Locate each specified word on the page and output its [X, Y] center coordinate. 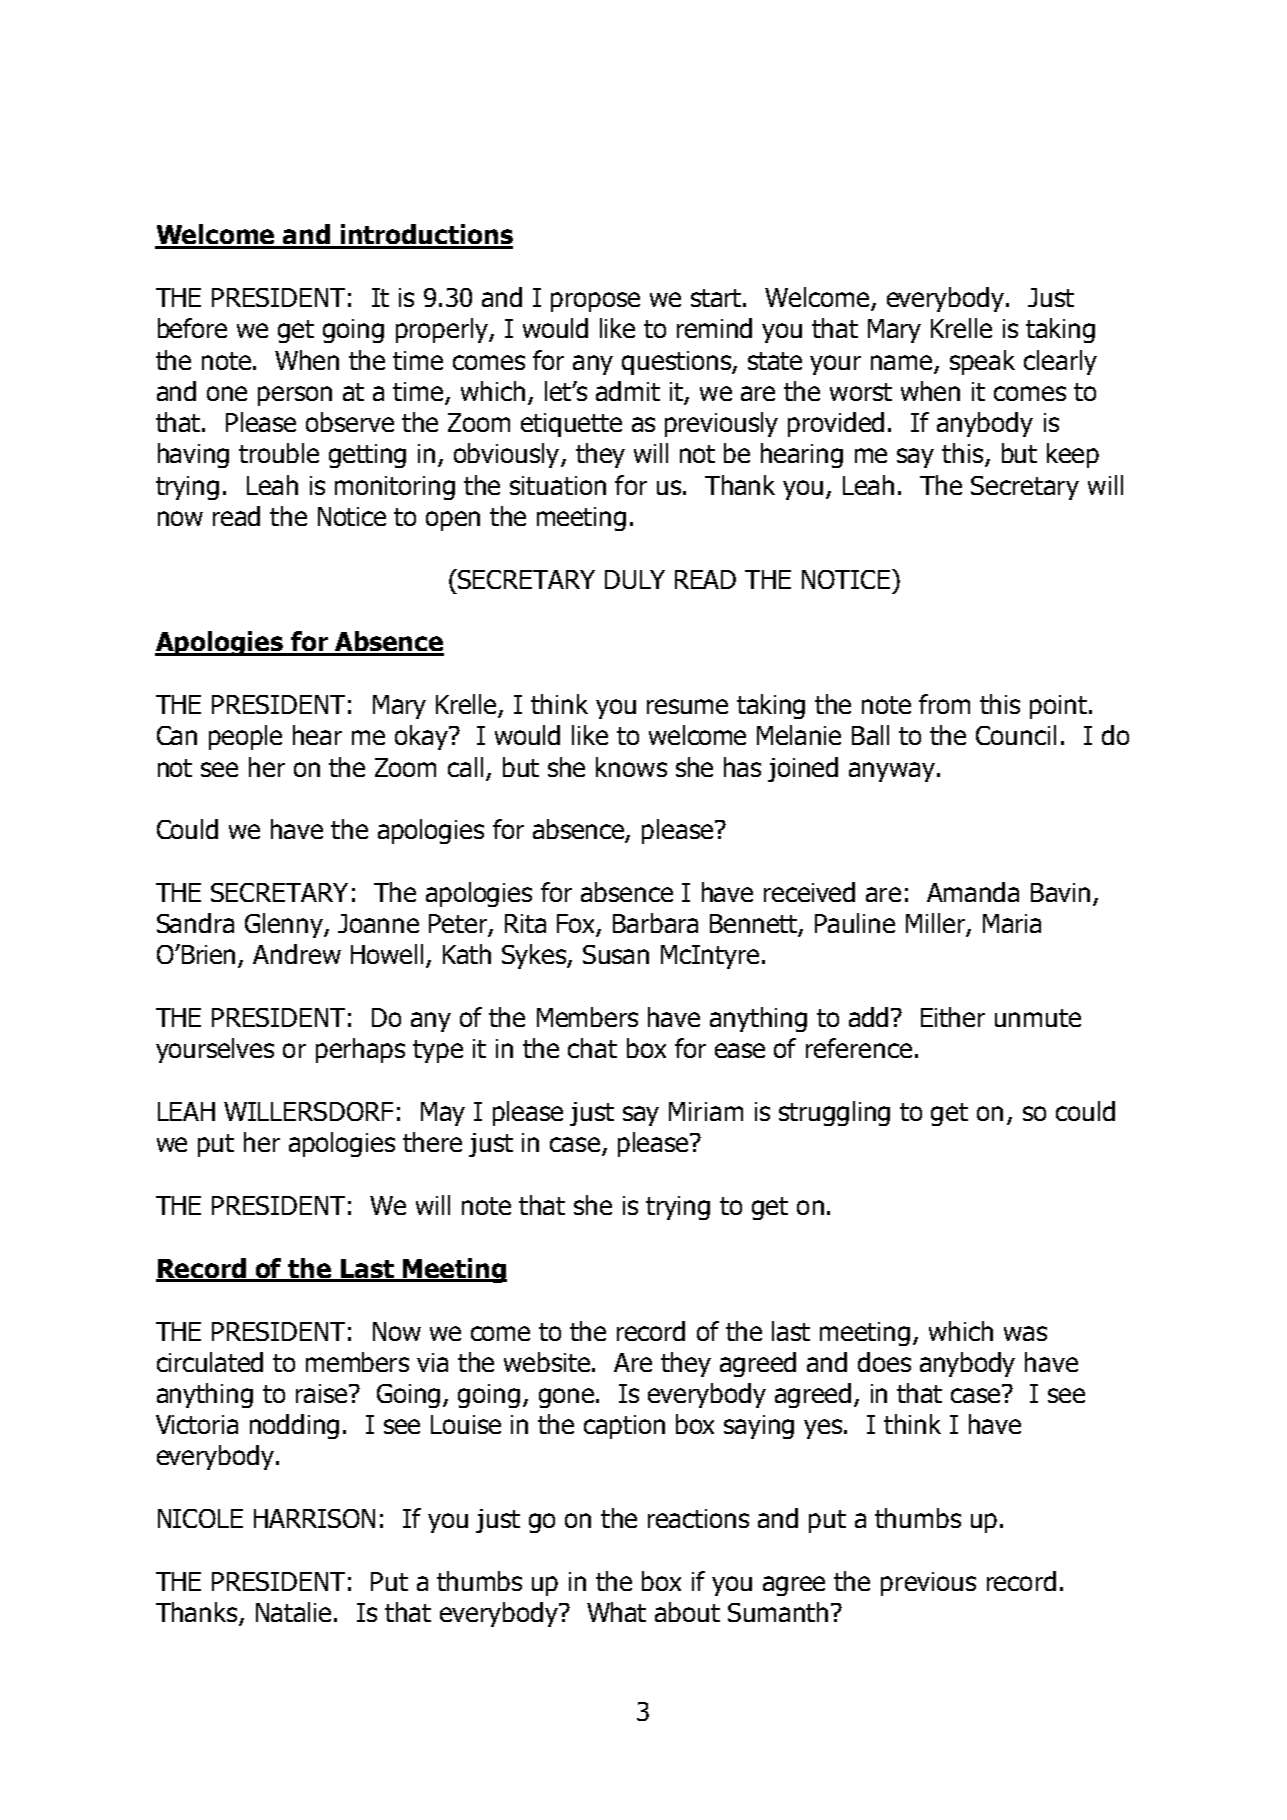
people [245, 737]
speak [982, 362]
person [295, 396]
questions [677, 363]
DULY [635, 579]
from [944, 704]
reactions [698, 1518]
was [1025, 1333]
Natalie [293, 1612]
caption [624, 1427]
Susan [616, 954]
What [616, 1612]
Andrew [297, 954]
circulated [210, 1362]
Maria [1012, 923]
